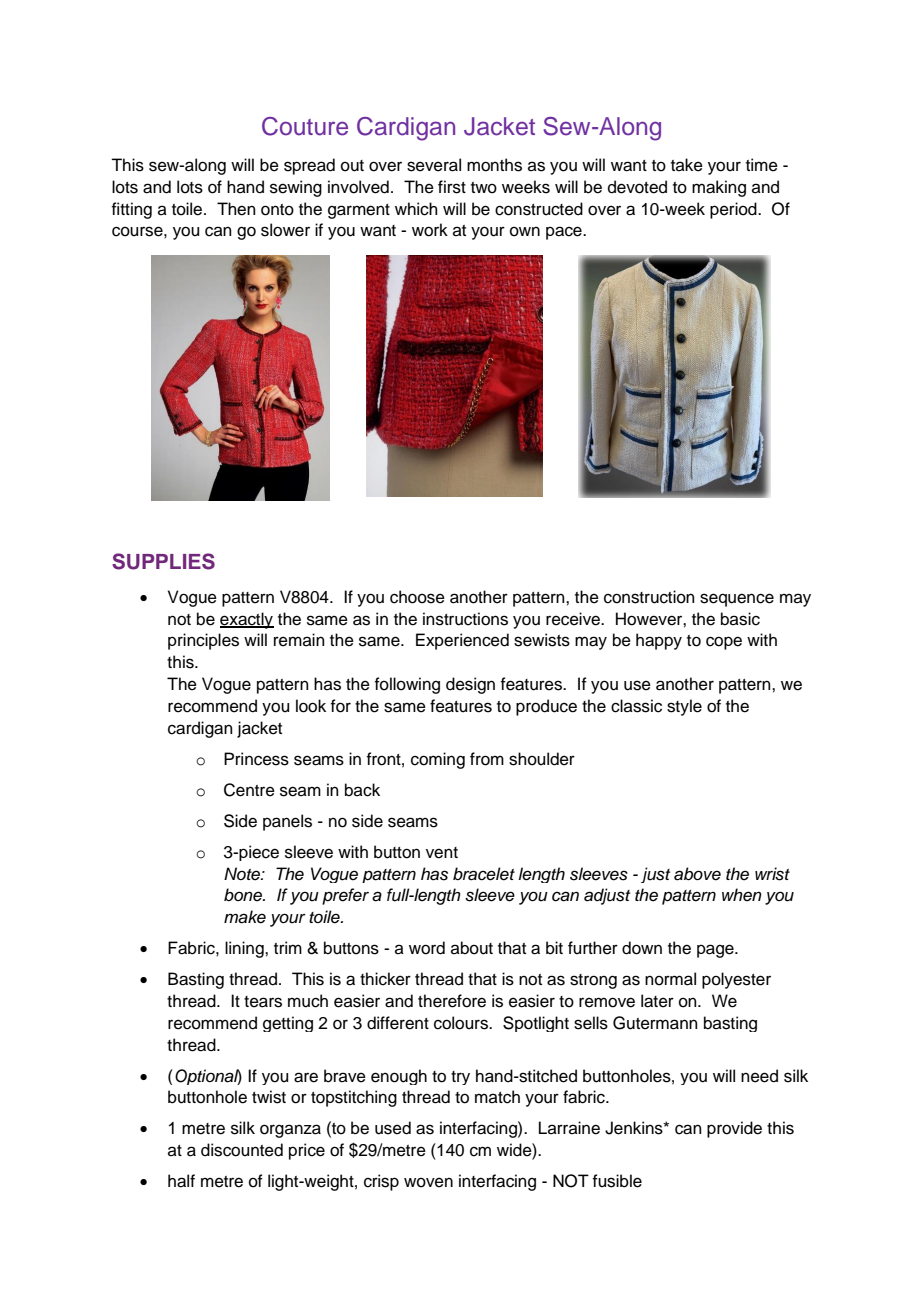 This screenshot has width=924, height=1308. Describe the element at coordinates (428, 1182) in the screenshot. I see `woven` at that location.
